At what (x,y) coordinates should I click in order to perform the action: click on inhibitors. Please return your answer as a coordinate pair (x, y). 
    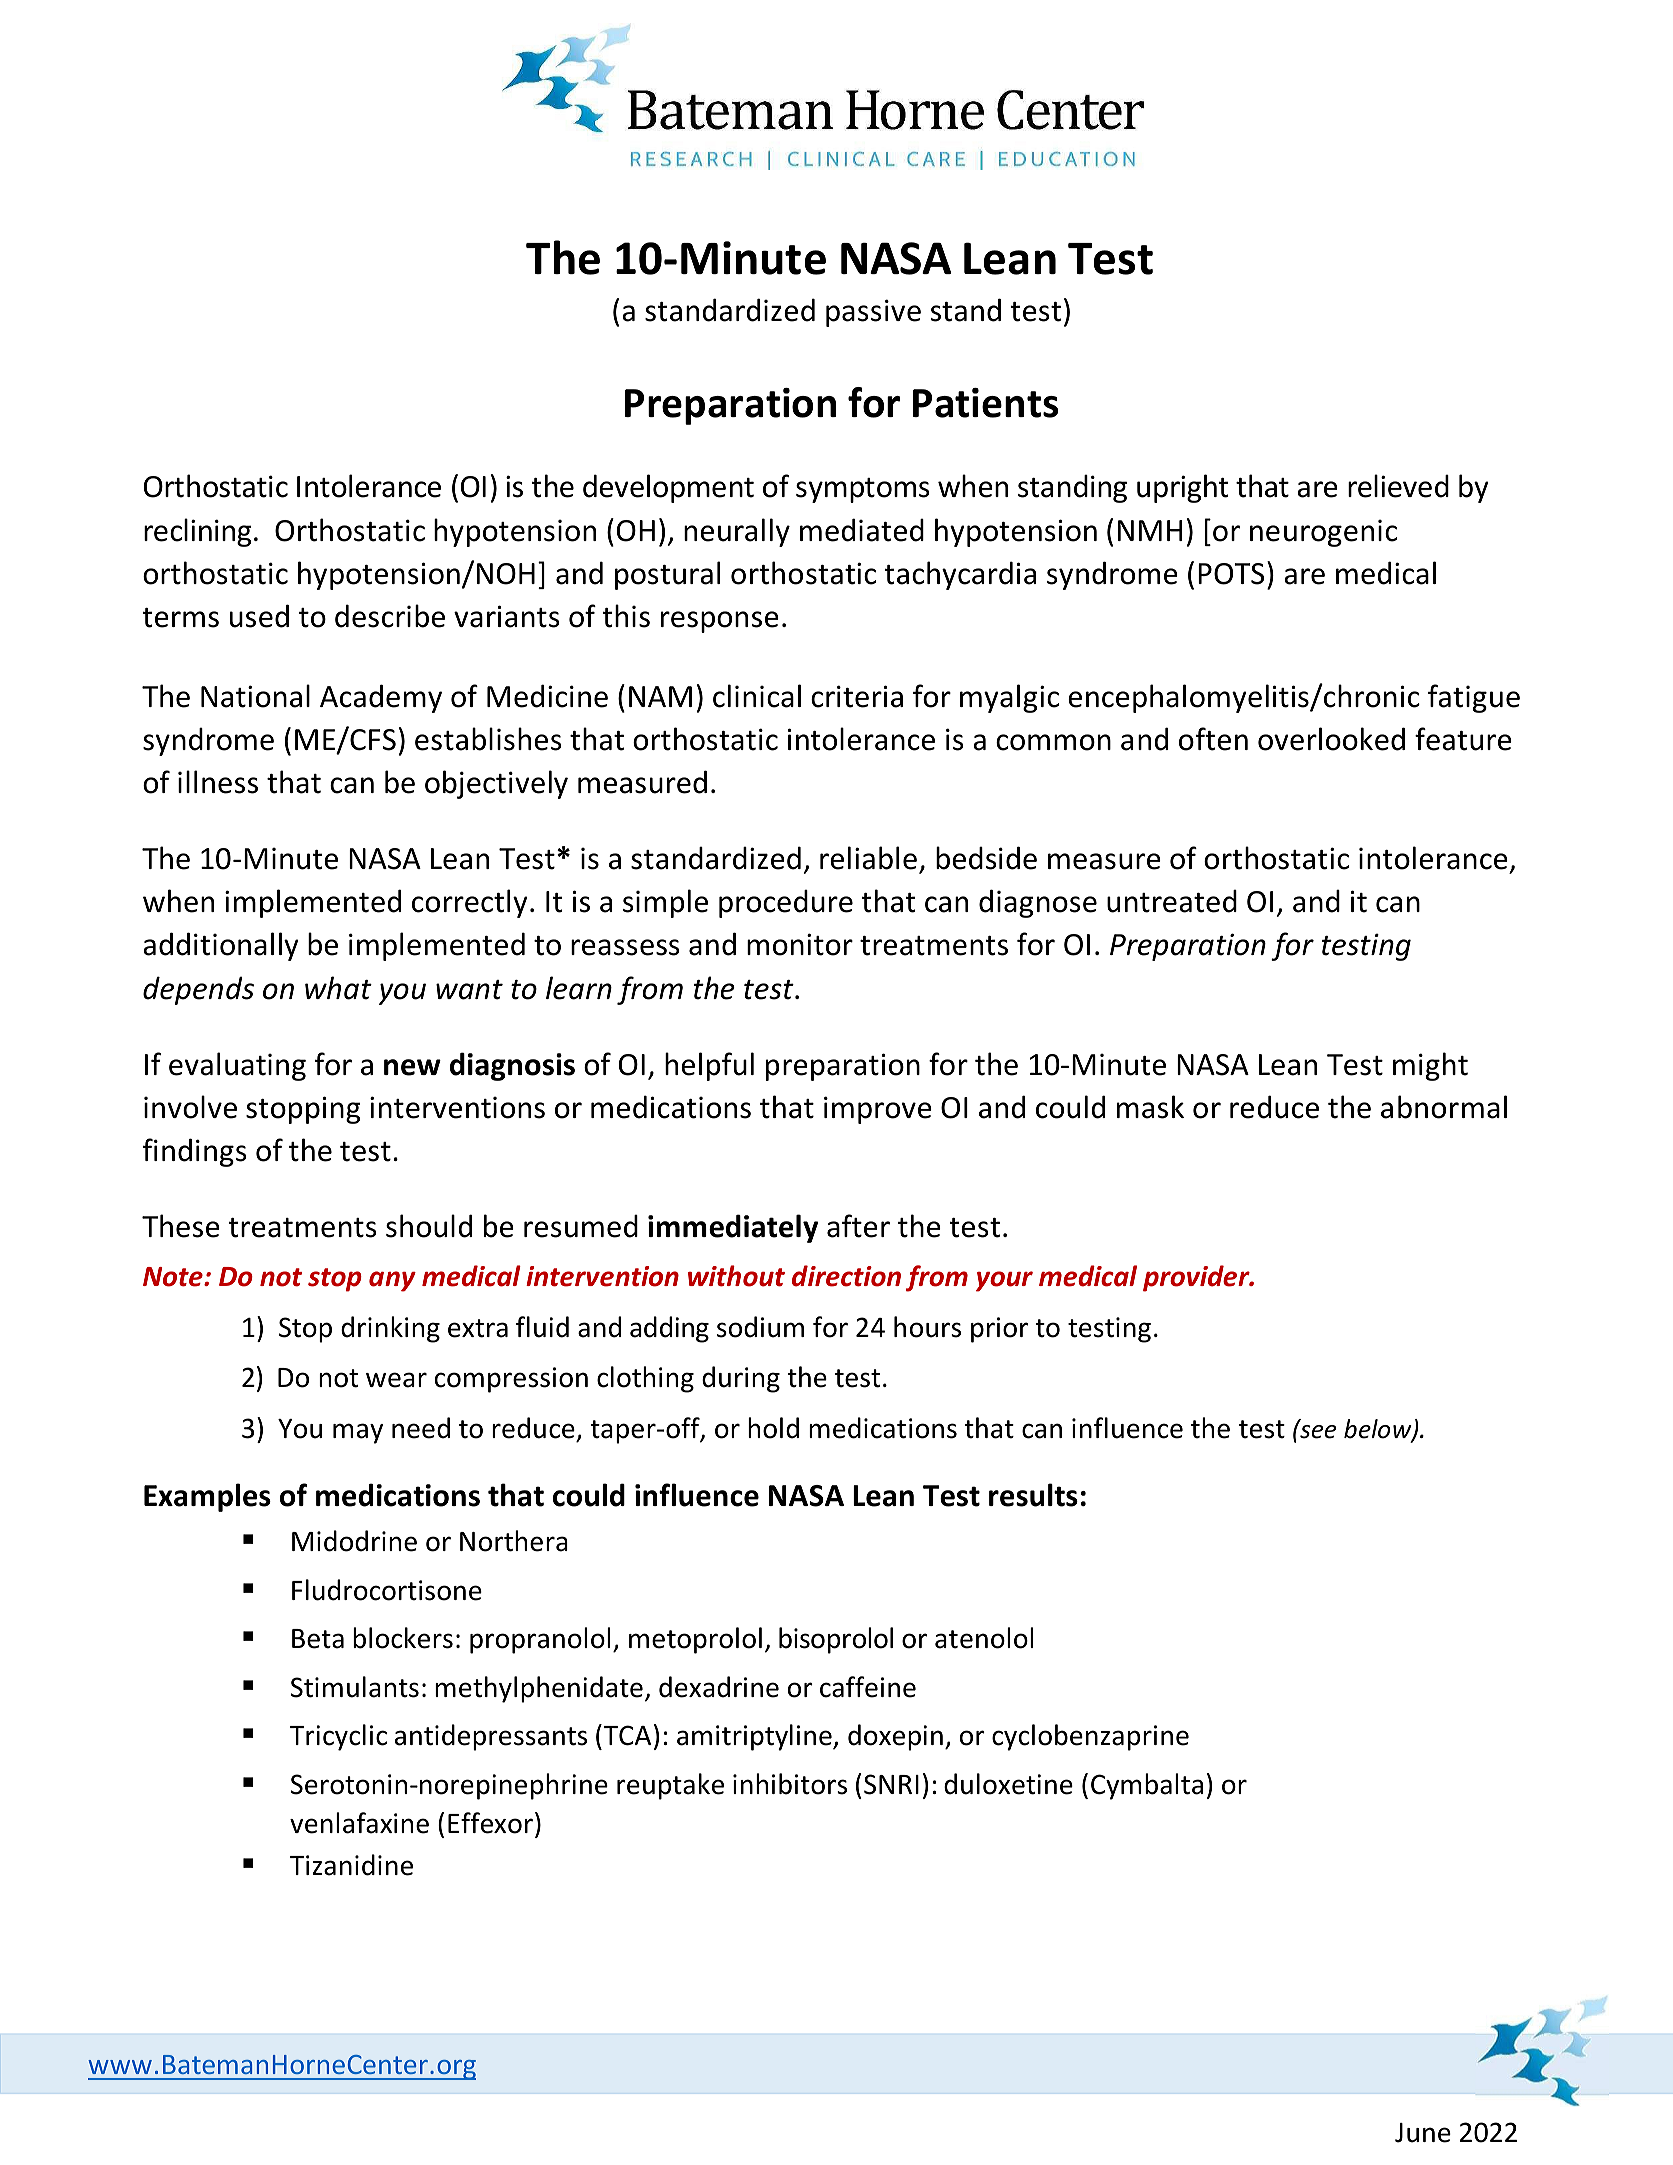
    Looking at the image, I should click on (790, 1784).
